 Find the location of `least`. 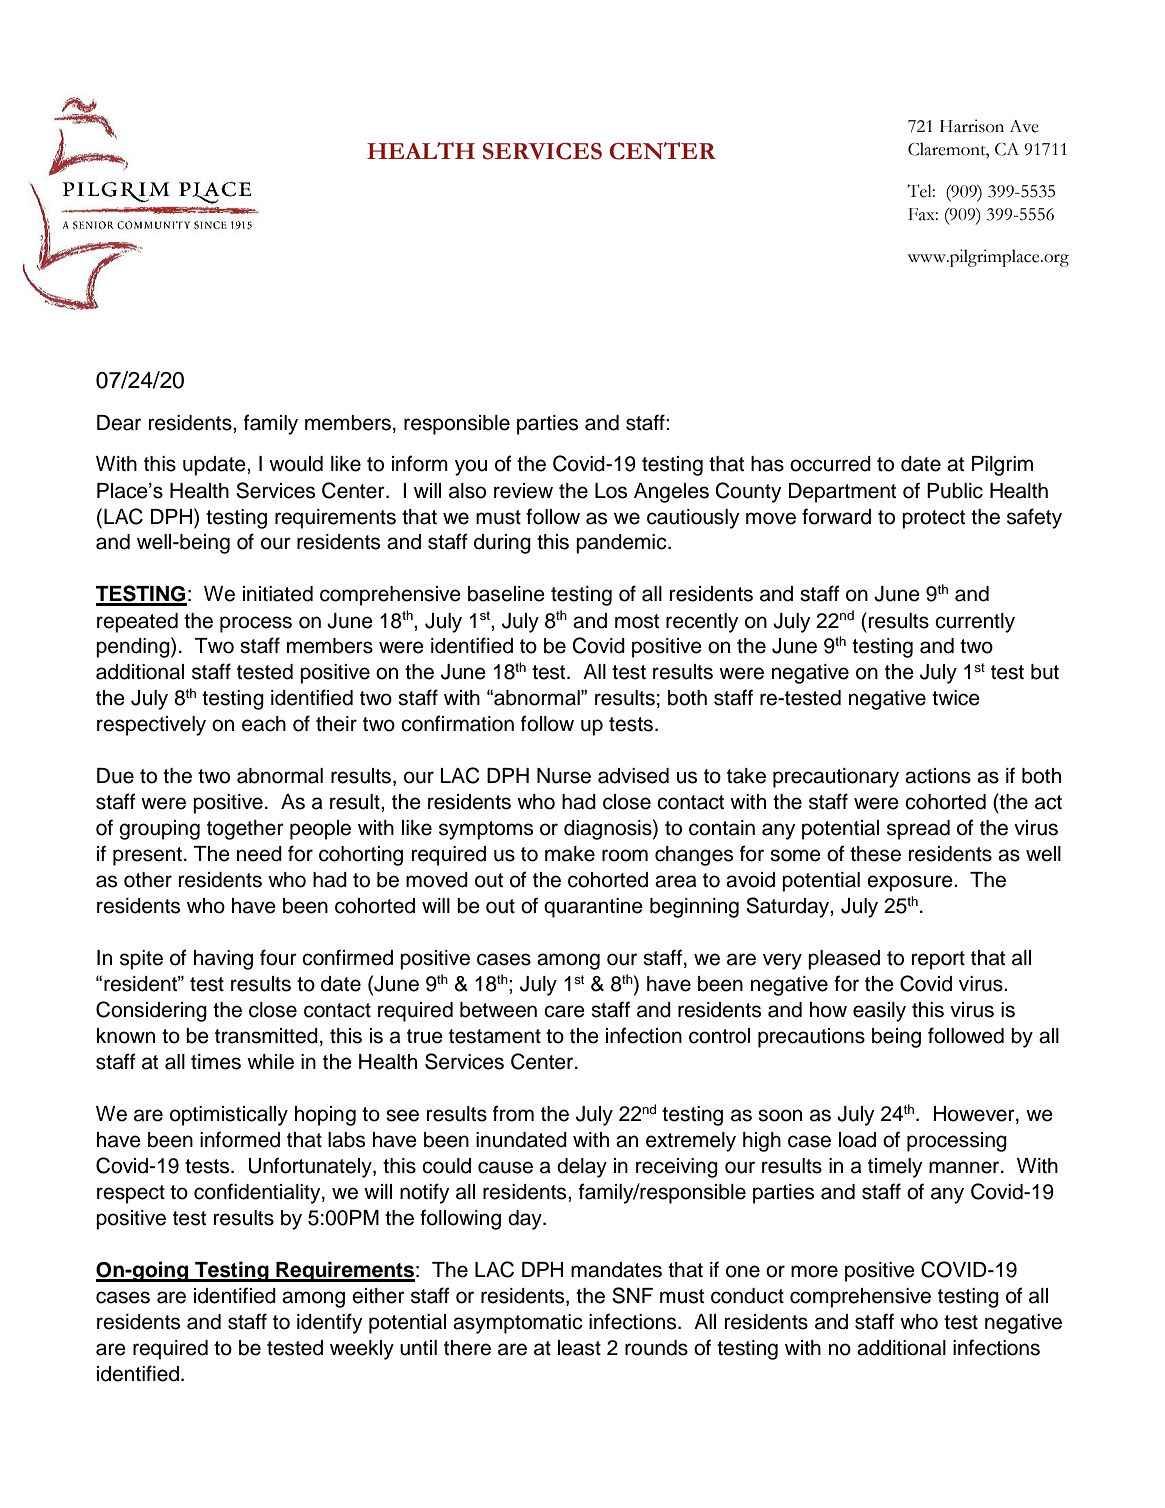

least is located at coordinates (579, 1348).
